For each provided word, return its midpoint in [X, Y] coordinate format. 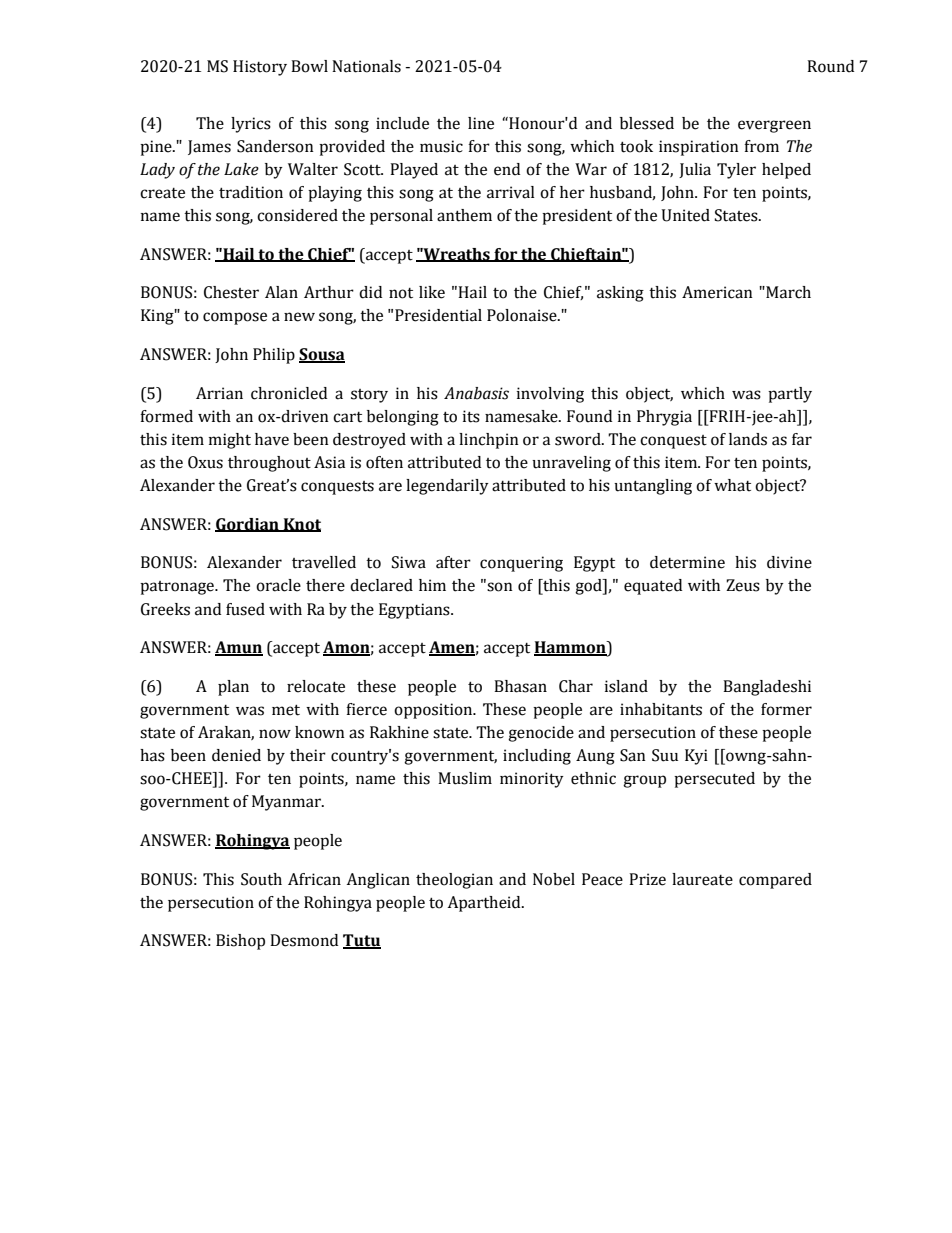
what [732, 485]
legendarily [447, 487]
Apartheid [485, 904]
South [261, 879]
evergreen [774, 126]
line [481, 123]
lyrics [251, 125]
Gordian [248, 525]
